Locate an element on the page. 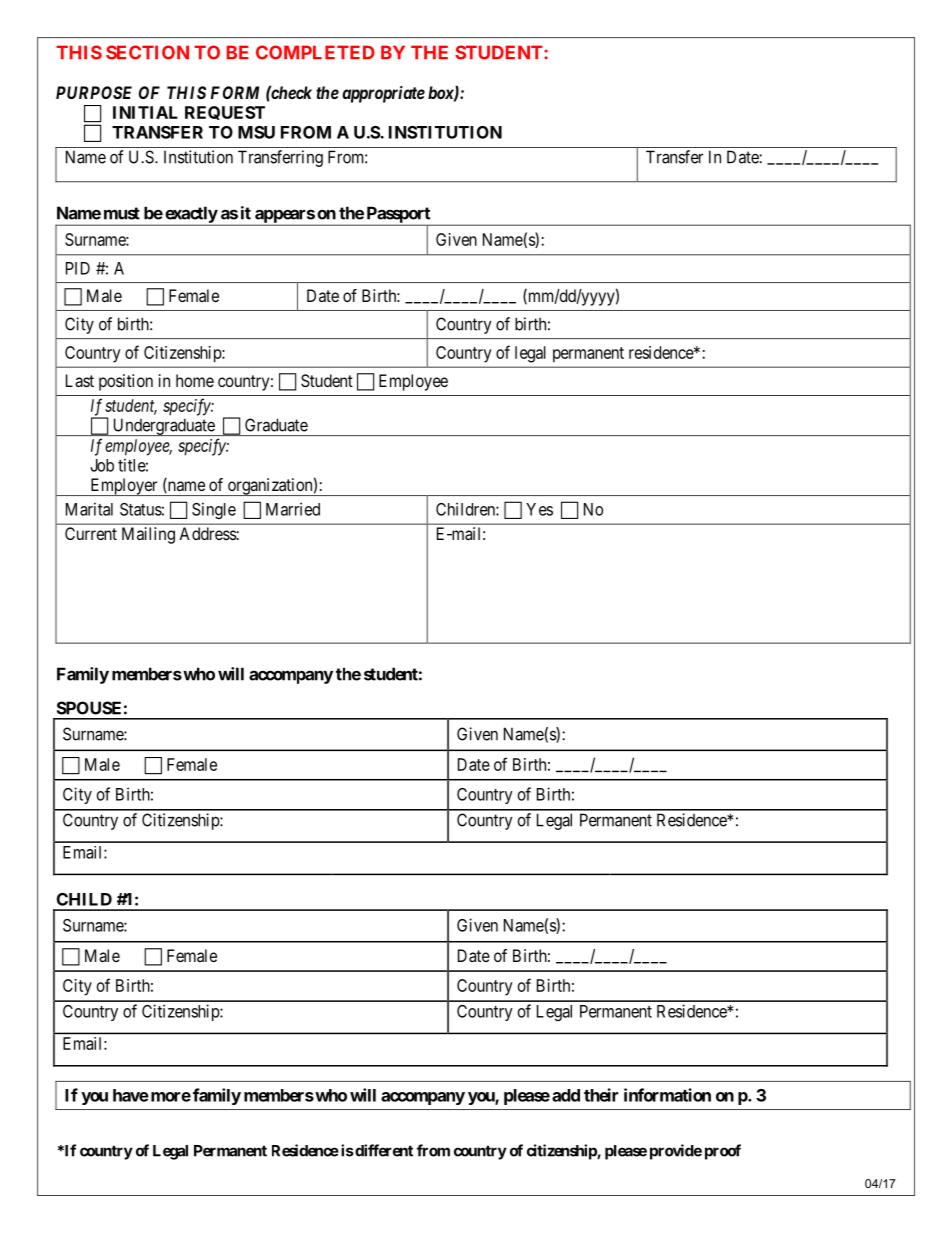 This page has width=952, height=1233. appropriate is located at coordinates (383, 94).
